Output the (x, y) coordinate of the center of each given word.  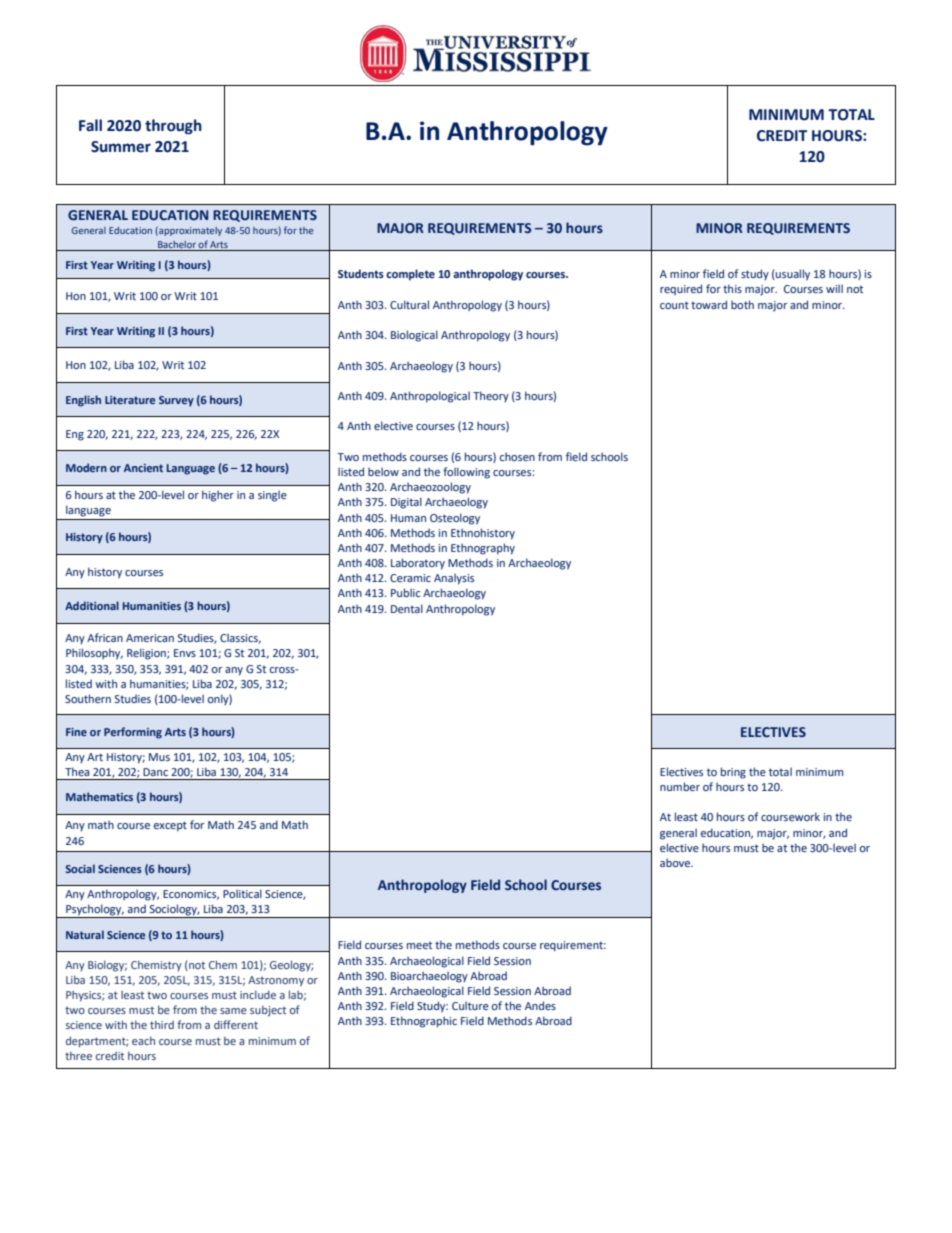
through (173, 127)
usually (792, 275)
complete (410, 275)
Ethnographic (424, 1022)
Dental (407, 608)
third (162, 1024)
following (466, 473)
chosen (517, 456)
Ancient (143, 468)
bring (733, 773)
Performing (133, 733)
